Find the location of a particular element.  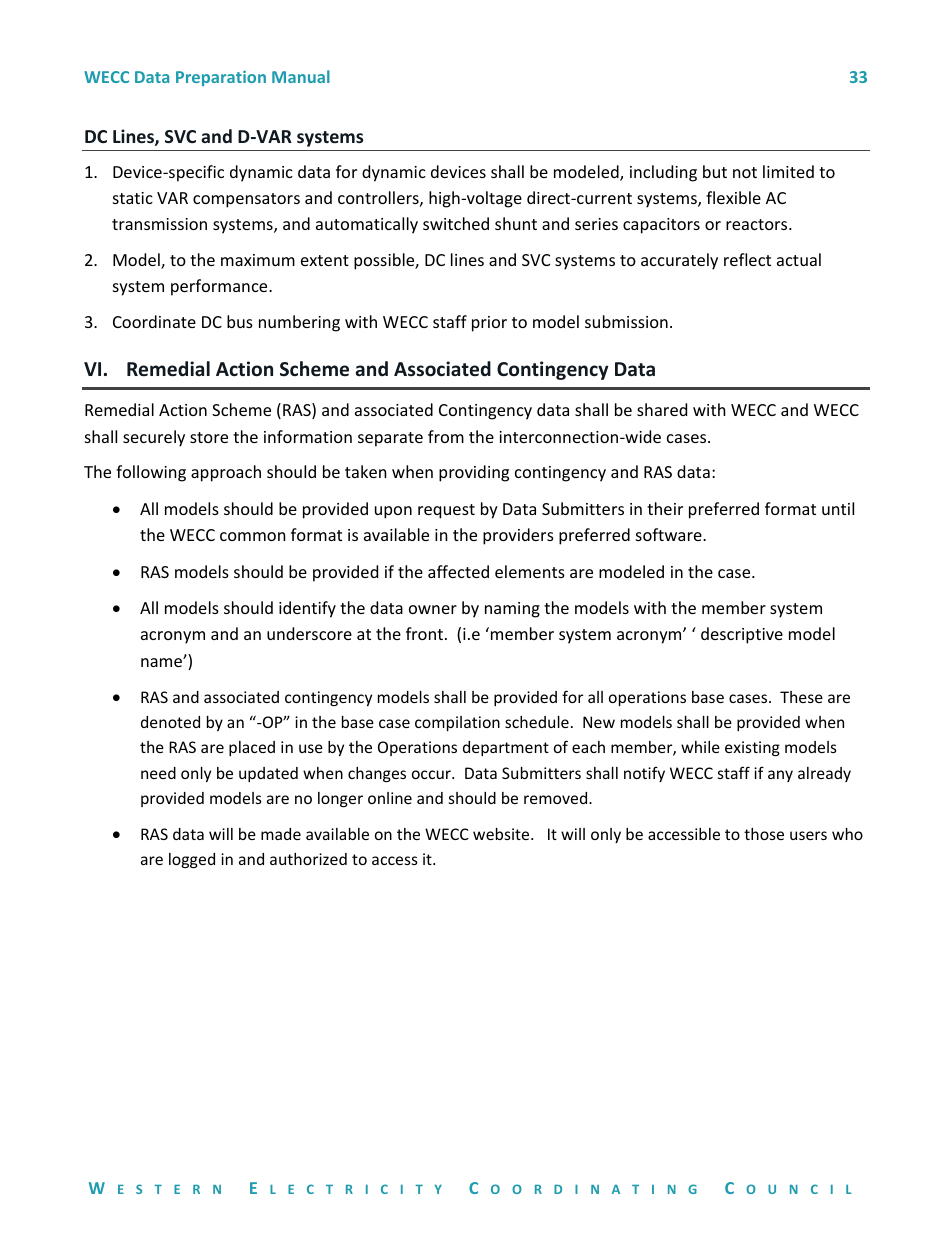

descriptive is located at coordinates (742, 635).
